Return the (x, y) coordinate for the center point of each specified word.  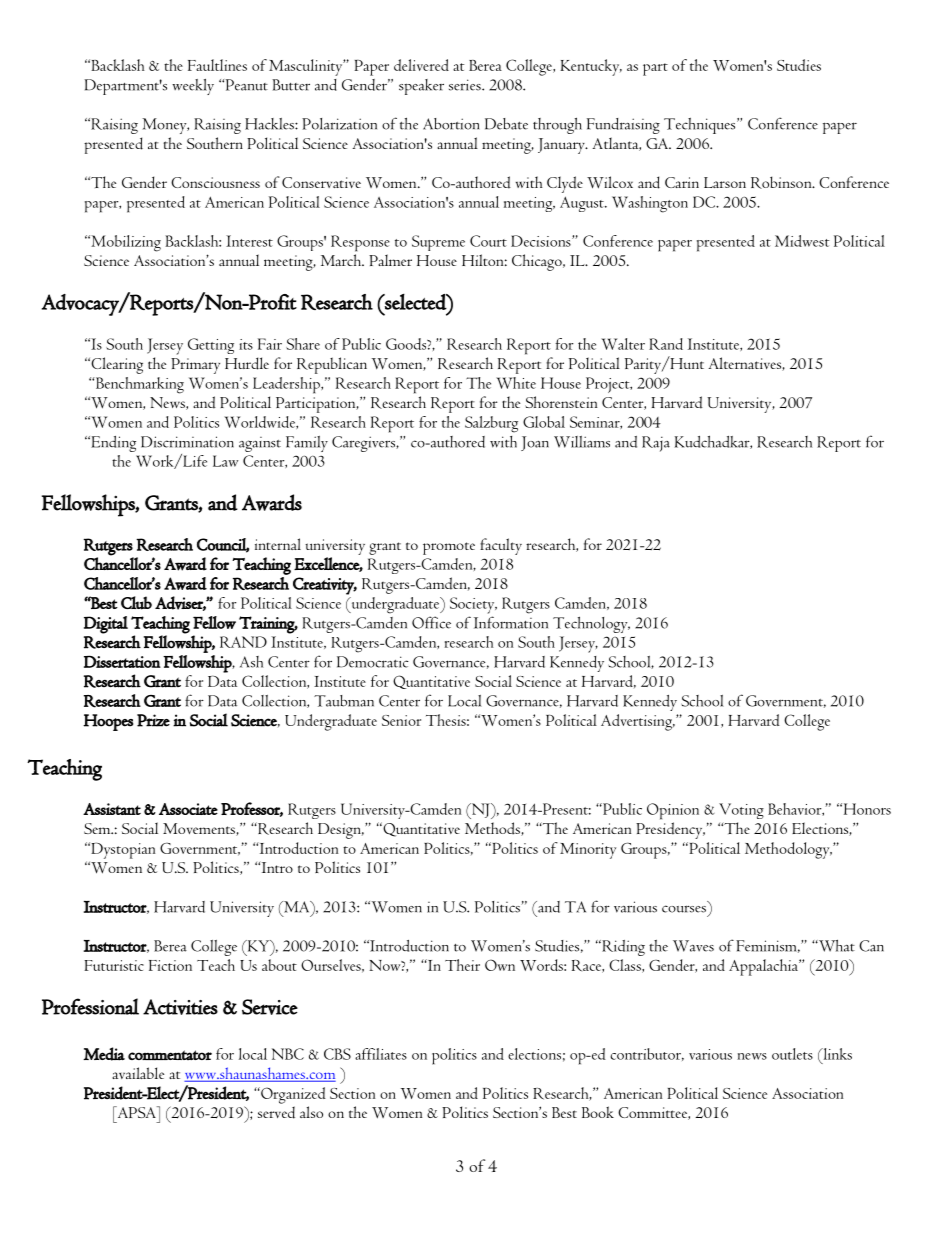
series (466, 85)
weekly (193, 87)
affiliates (381, 1054)
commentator (170, 1055)
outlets (792, 1054)
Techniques (701, 126)
